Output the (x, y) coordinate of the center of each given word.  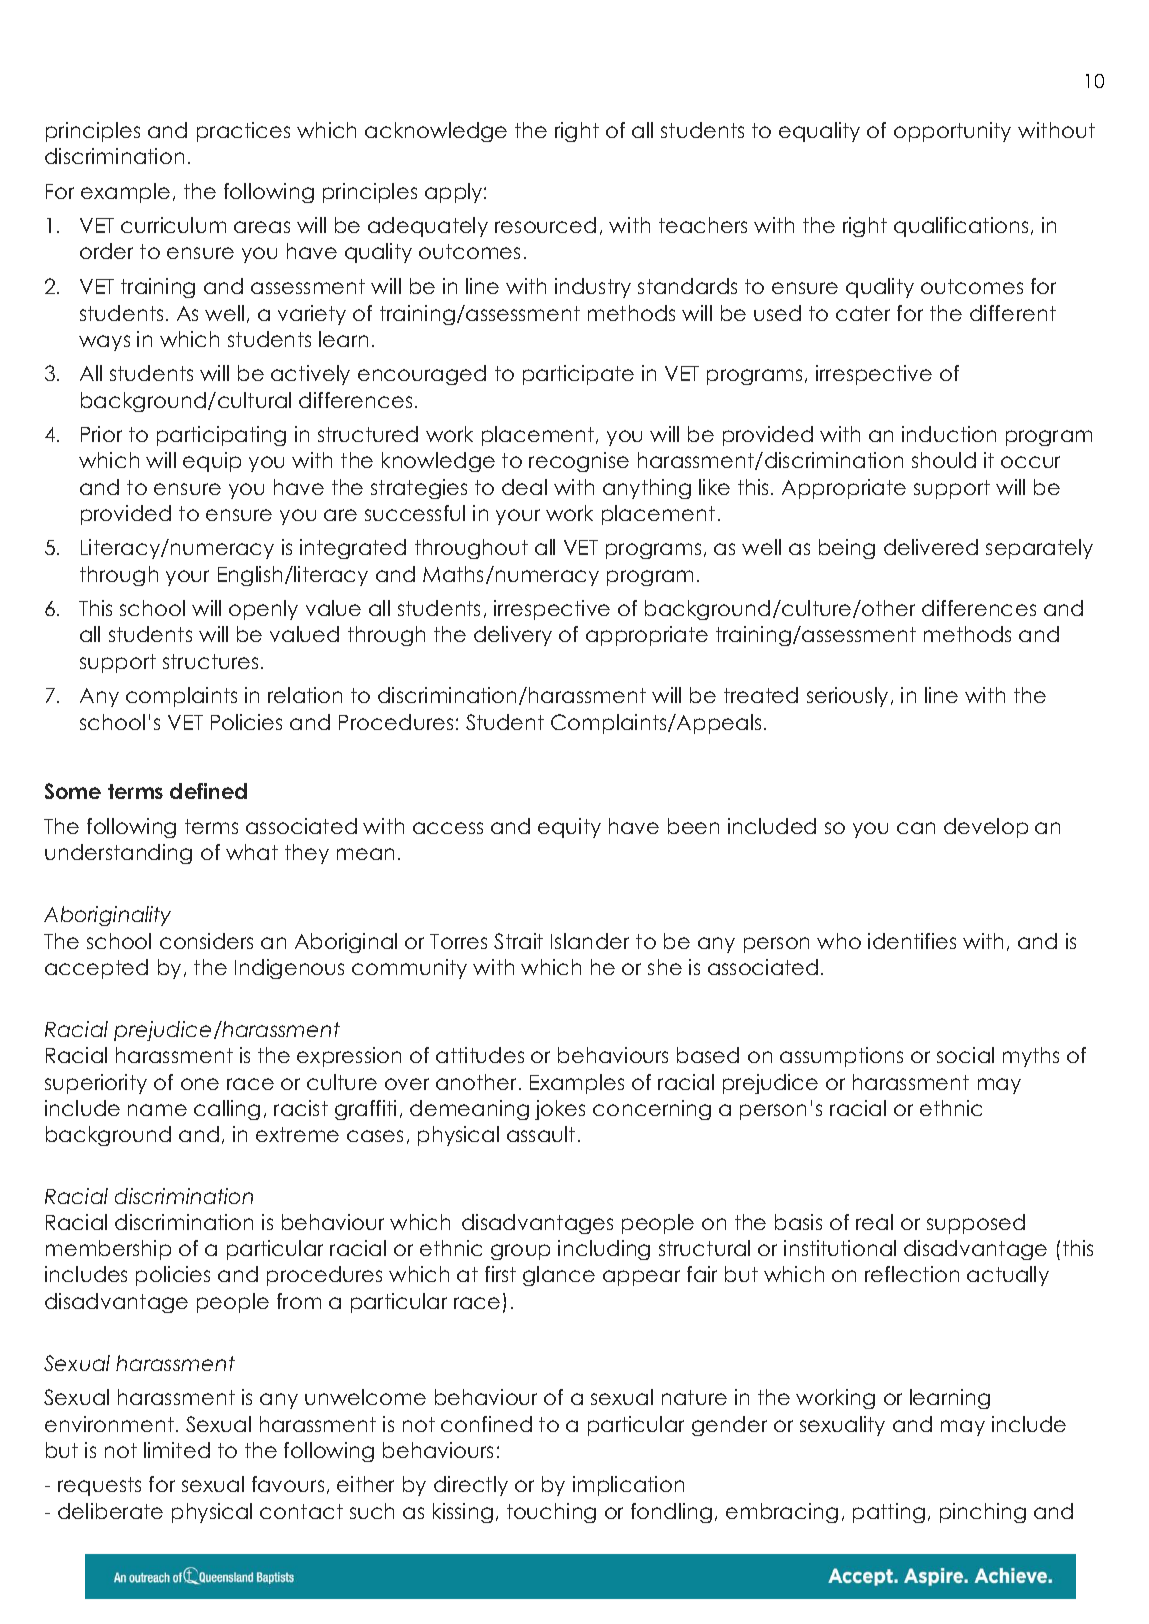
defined (208, 791)
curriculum (173, 225)
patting (889, 1513)
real (874, 1222)
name (157, 1110)
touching (551, 1513)
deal (524, 487)
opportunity (952, 132)
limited (177, 1450)
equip (212, 462)
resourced (545, 225)
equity (569, 828)
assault (541, 1134)
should (944, 460)
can (916, 828)
